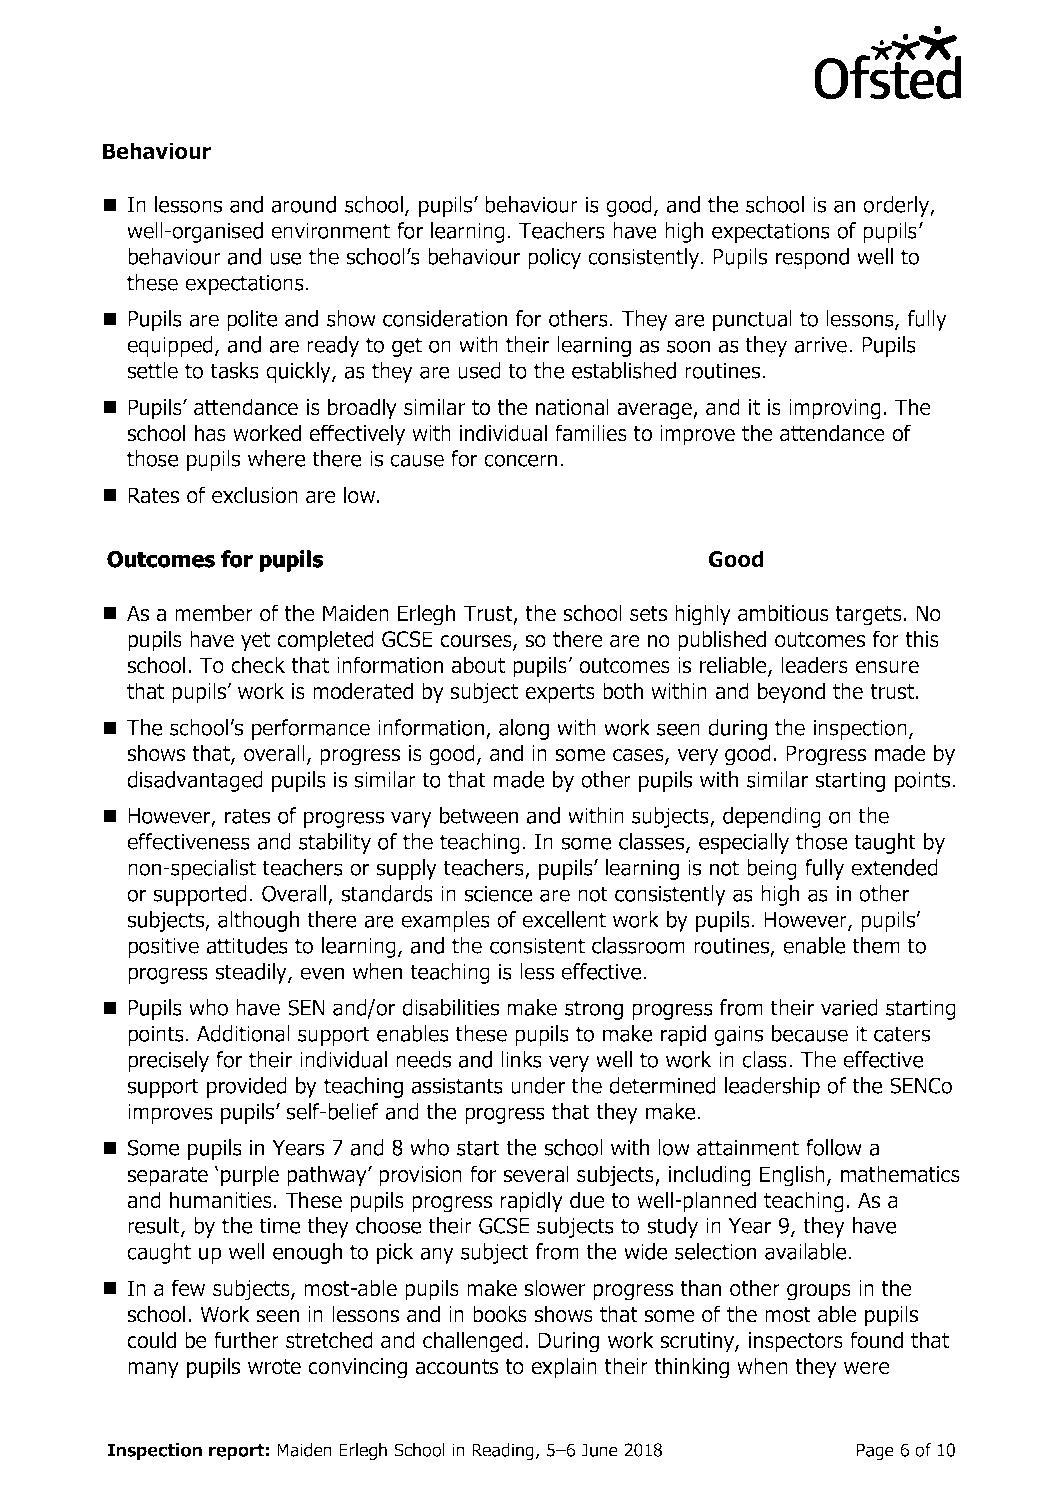 Image resolution: width=1062 pixels, height=1506 pixels. Describe the element at coordinates (834, 1147) in the screenshot. I see `follow` at that location.
